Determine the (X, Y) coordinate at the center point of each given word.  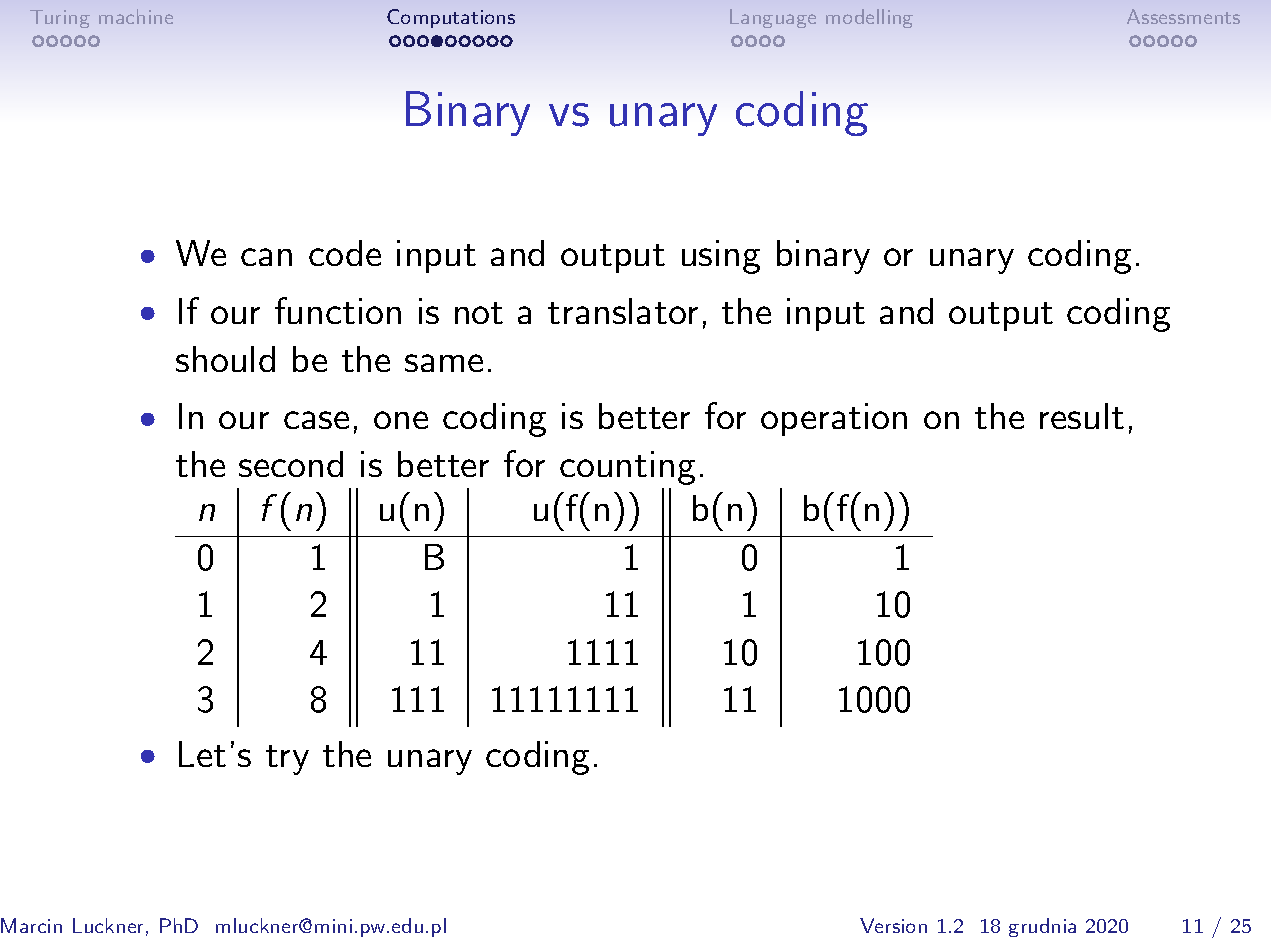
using (721, 257)
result (1082, 416)
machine (136, 16)
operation (834, 419)
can (266, 257)
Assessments (1183, 16)
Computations (451, 18)
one (401, 420)
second (291, 464)
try (287, 760)
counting (627, 468)
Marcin (31, 925)
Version (893, 925)
